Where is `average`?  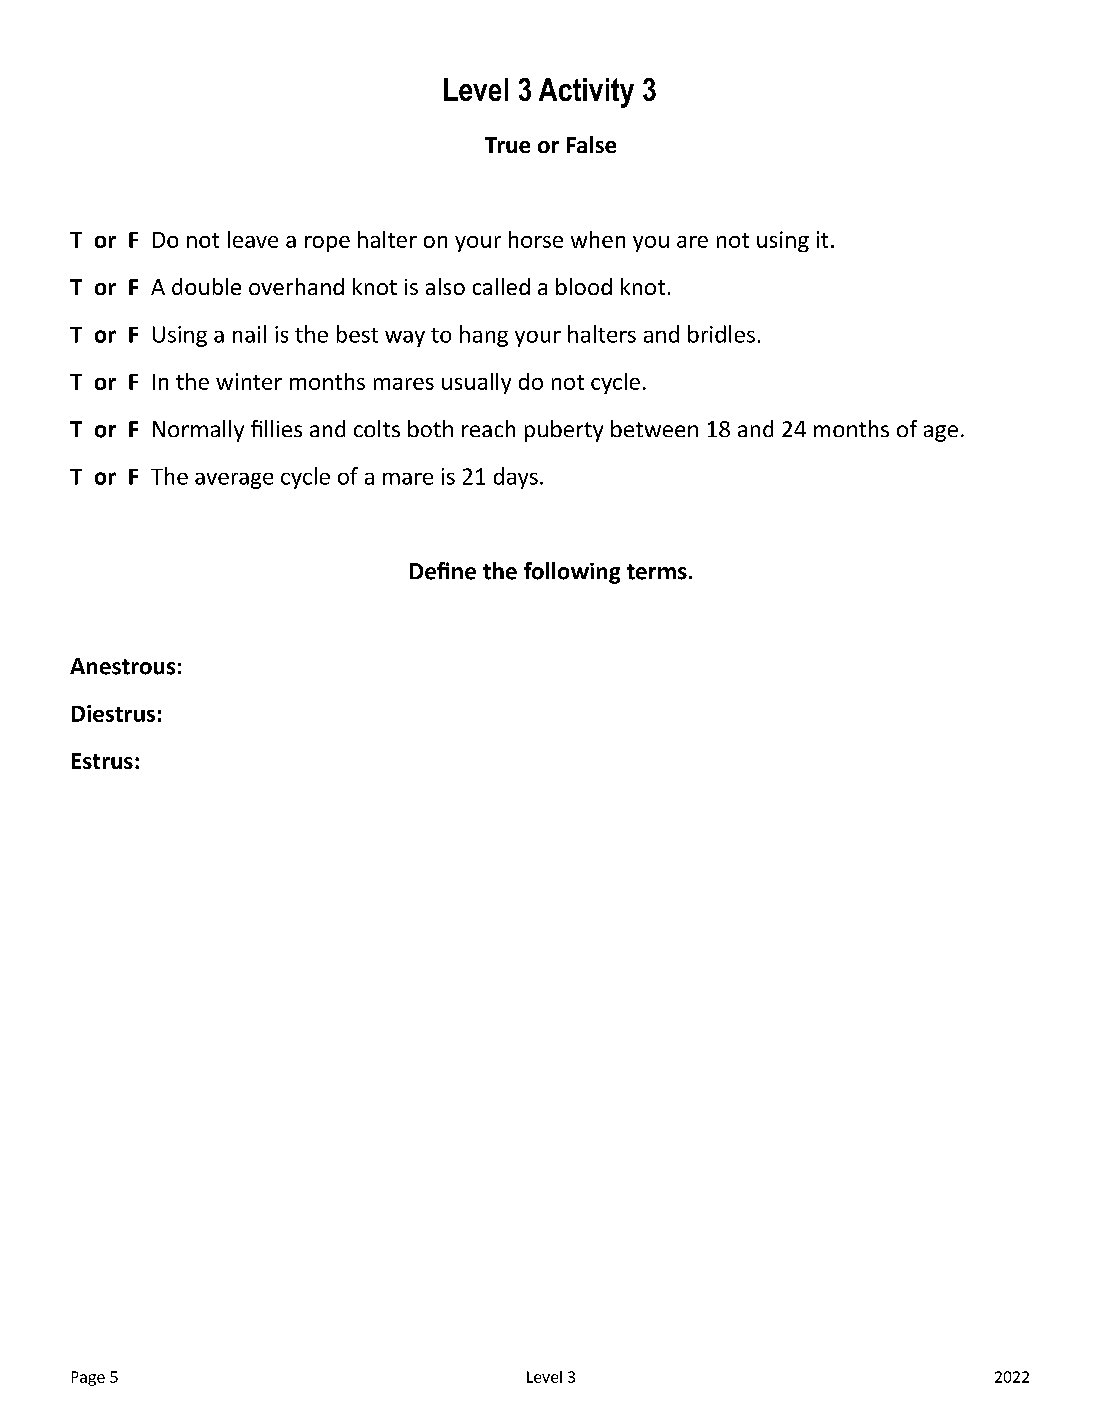
average is located at coordinates (234, 481).
